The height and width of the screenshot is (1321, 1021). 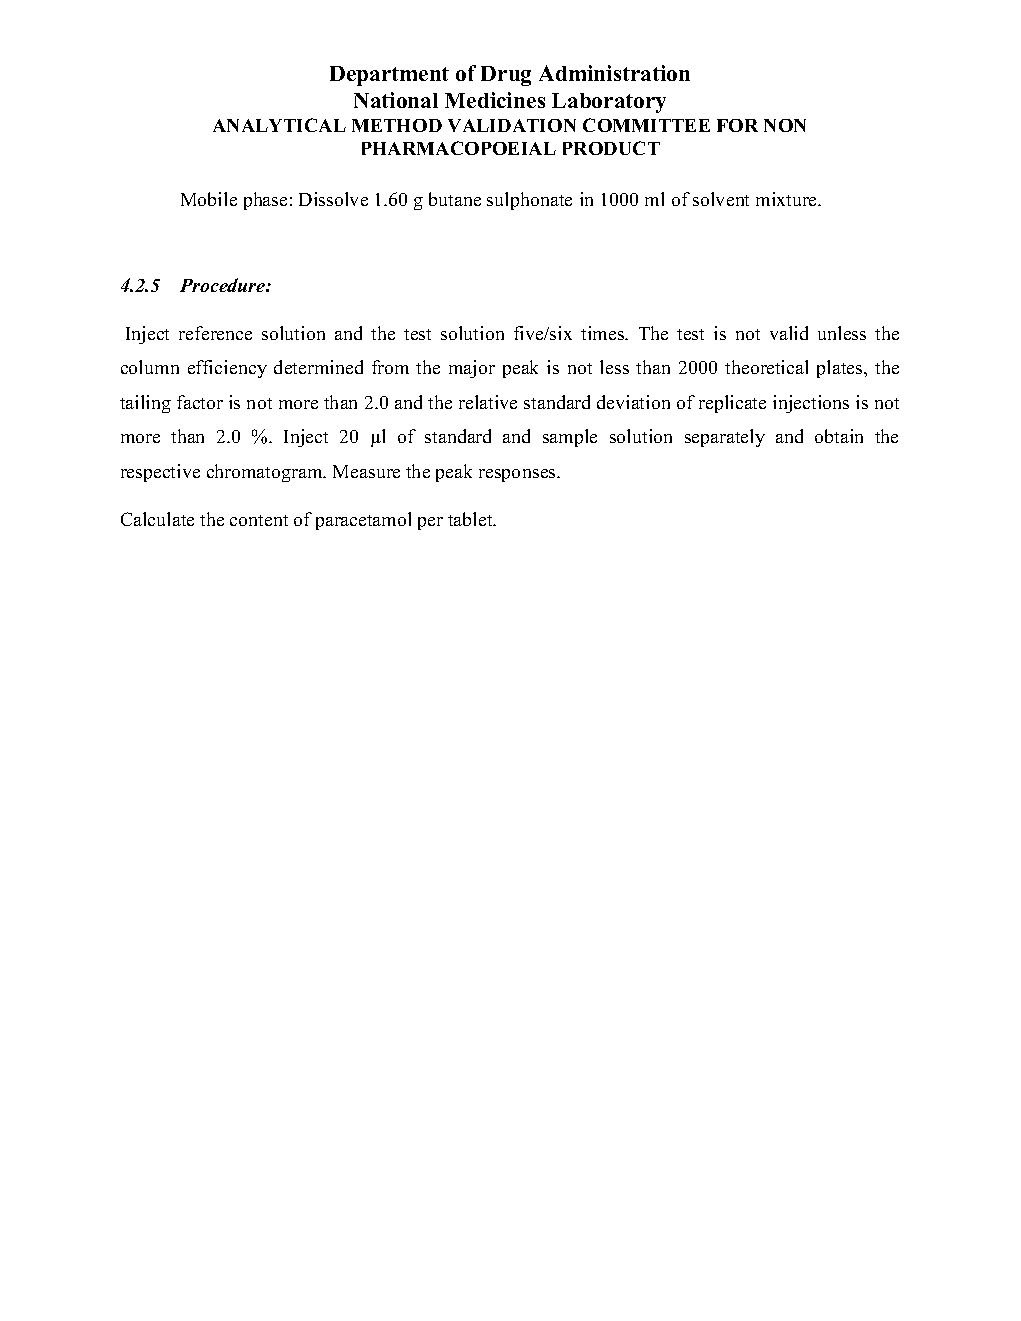 What do you see at coordinates (455, 199) in the screenshot?
I see `butane` at bounding box center [455, 199].
